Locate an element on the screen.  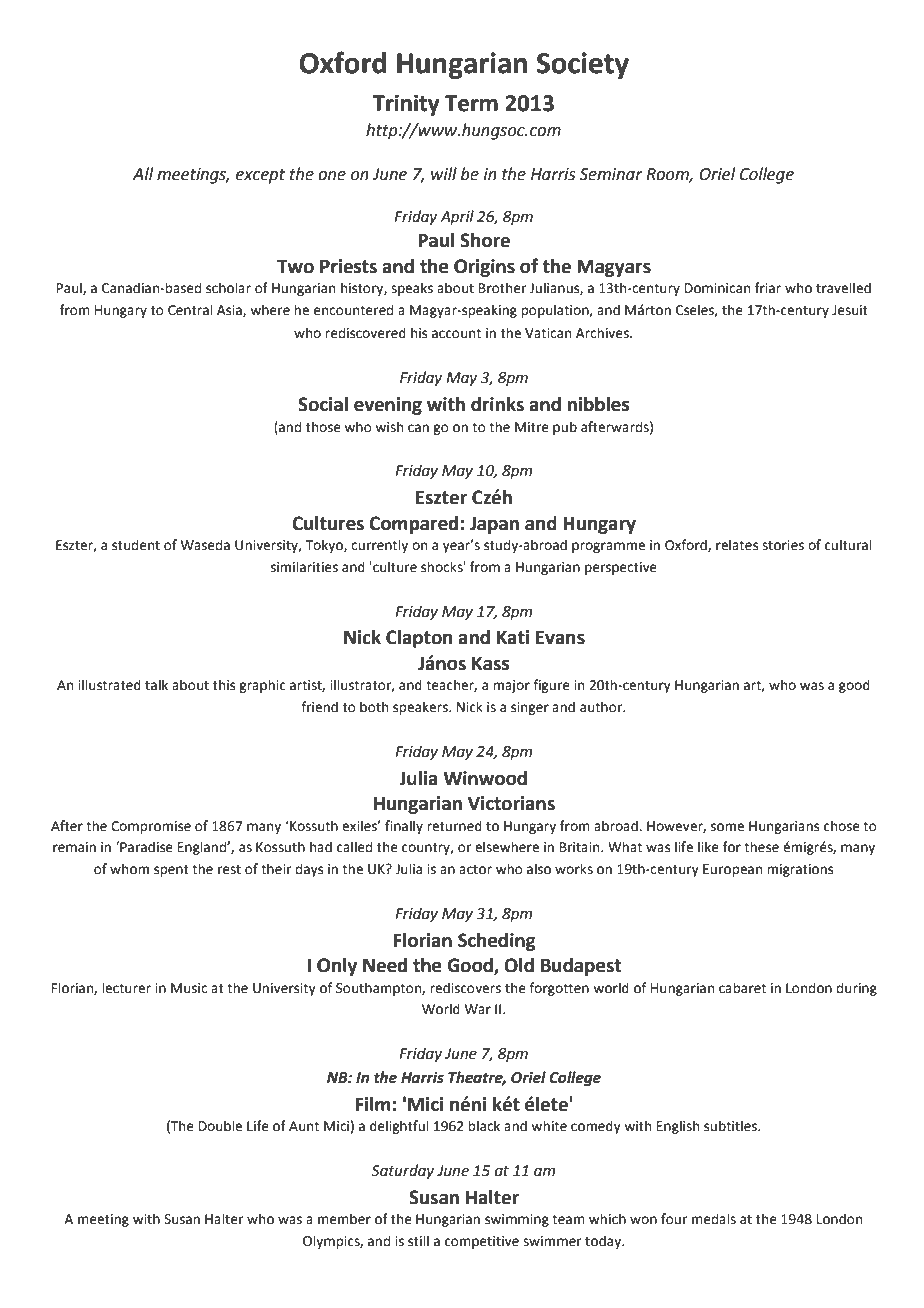
Double is located at coordinates (220, 1126).
